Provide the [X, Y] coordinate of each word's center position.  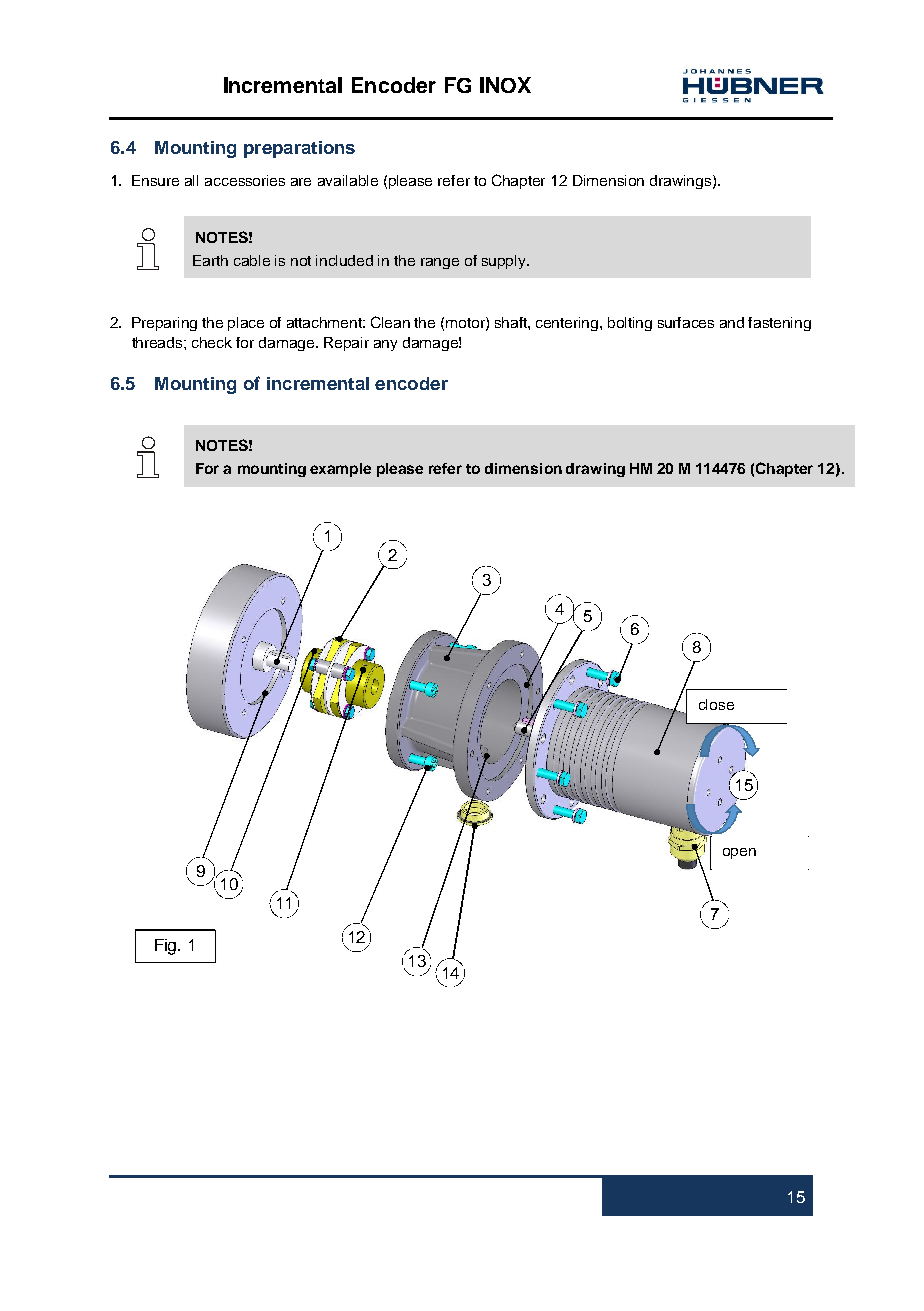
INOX [505, 85]
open [739, 853]
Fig [167, 947]
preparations [299, 149]
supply [505, 262]
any [385, 345]
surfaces [686, 322]
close [716, 704]
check [212, 342]
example [340, 470]
